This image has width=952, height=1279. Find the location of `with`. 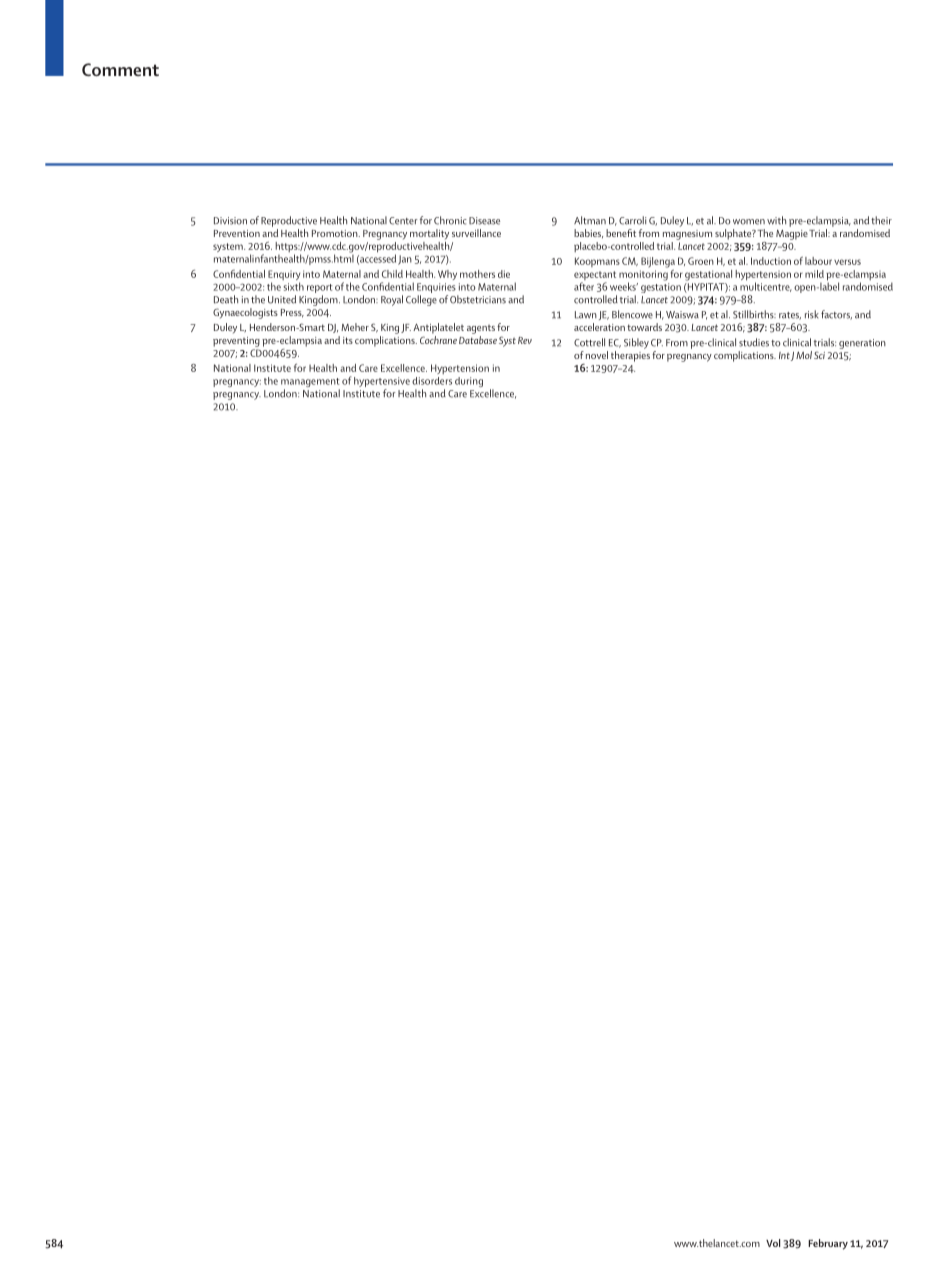

with is located at coordinates (776, 220).
